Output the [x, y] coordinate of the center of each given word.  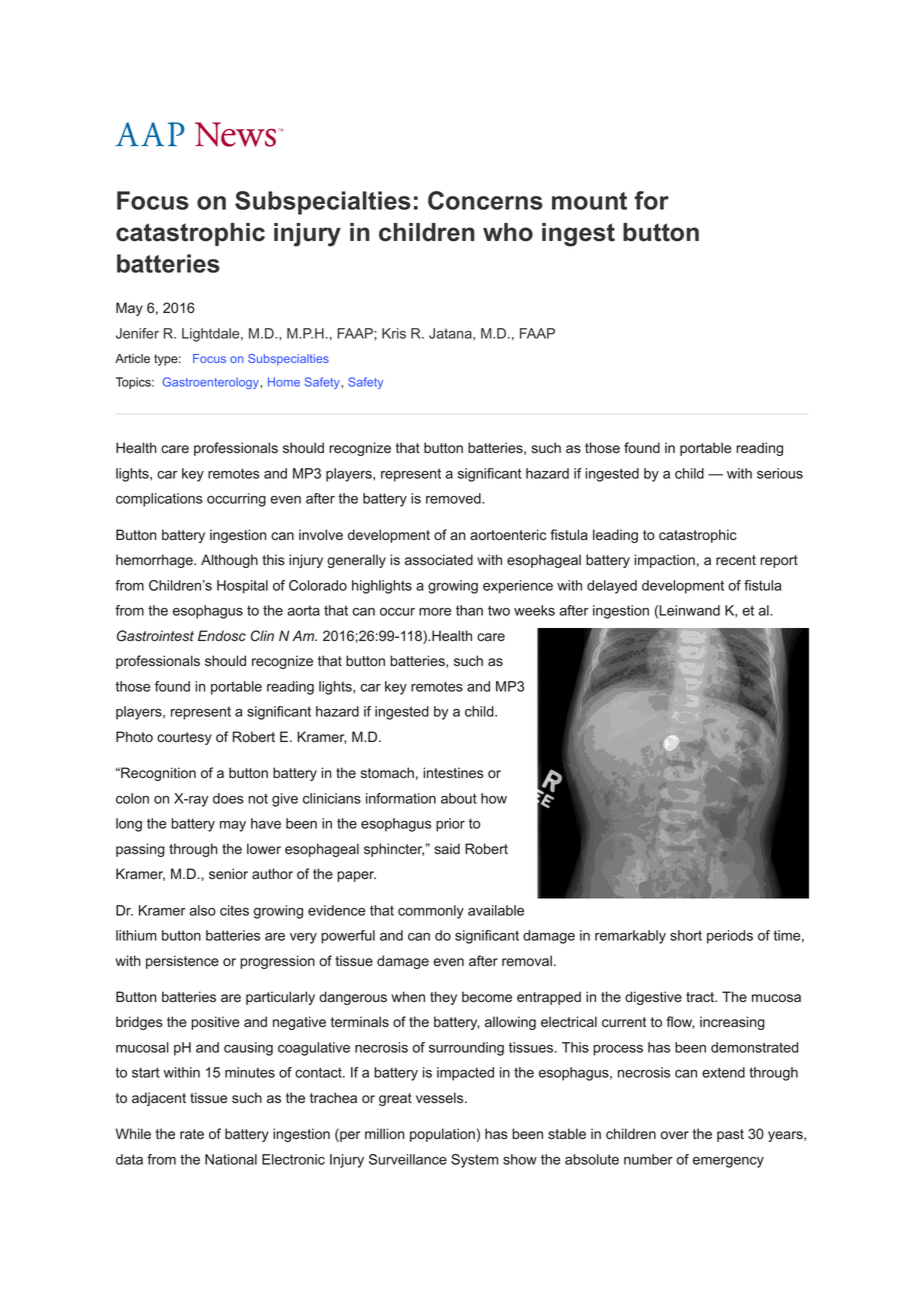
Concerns [485, 200]
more [435, 612]
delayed [612, 587]
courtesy [184, 738]
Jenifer [137, 333]
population [442, 1135]
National [231, 1159]
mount [589, 201]
